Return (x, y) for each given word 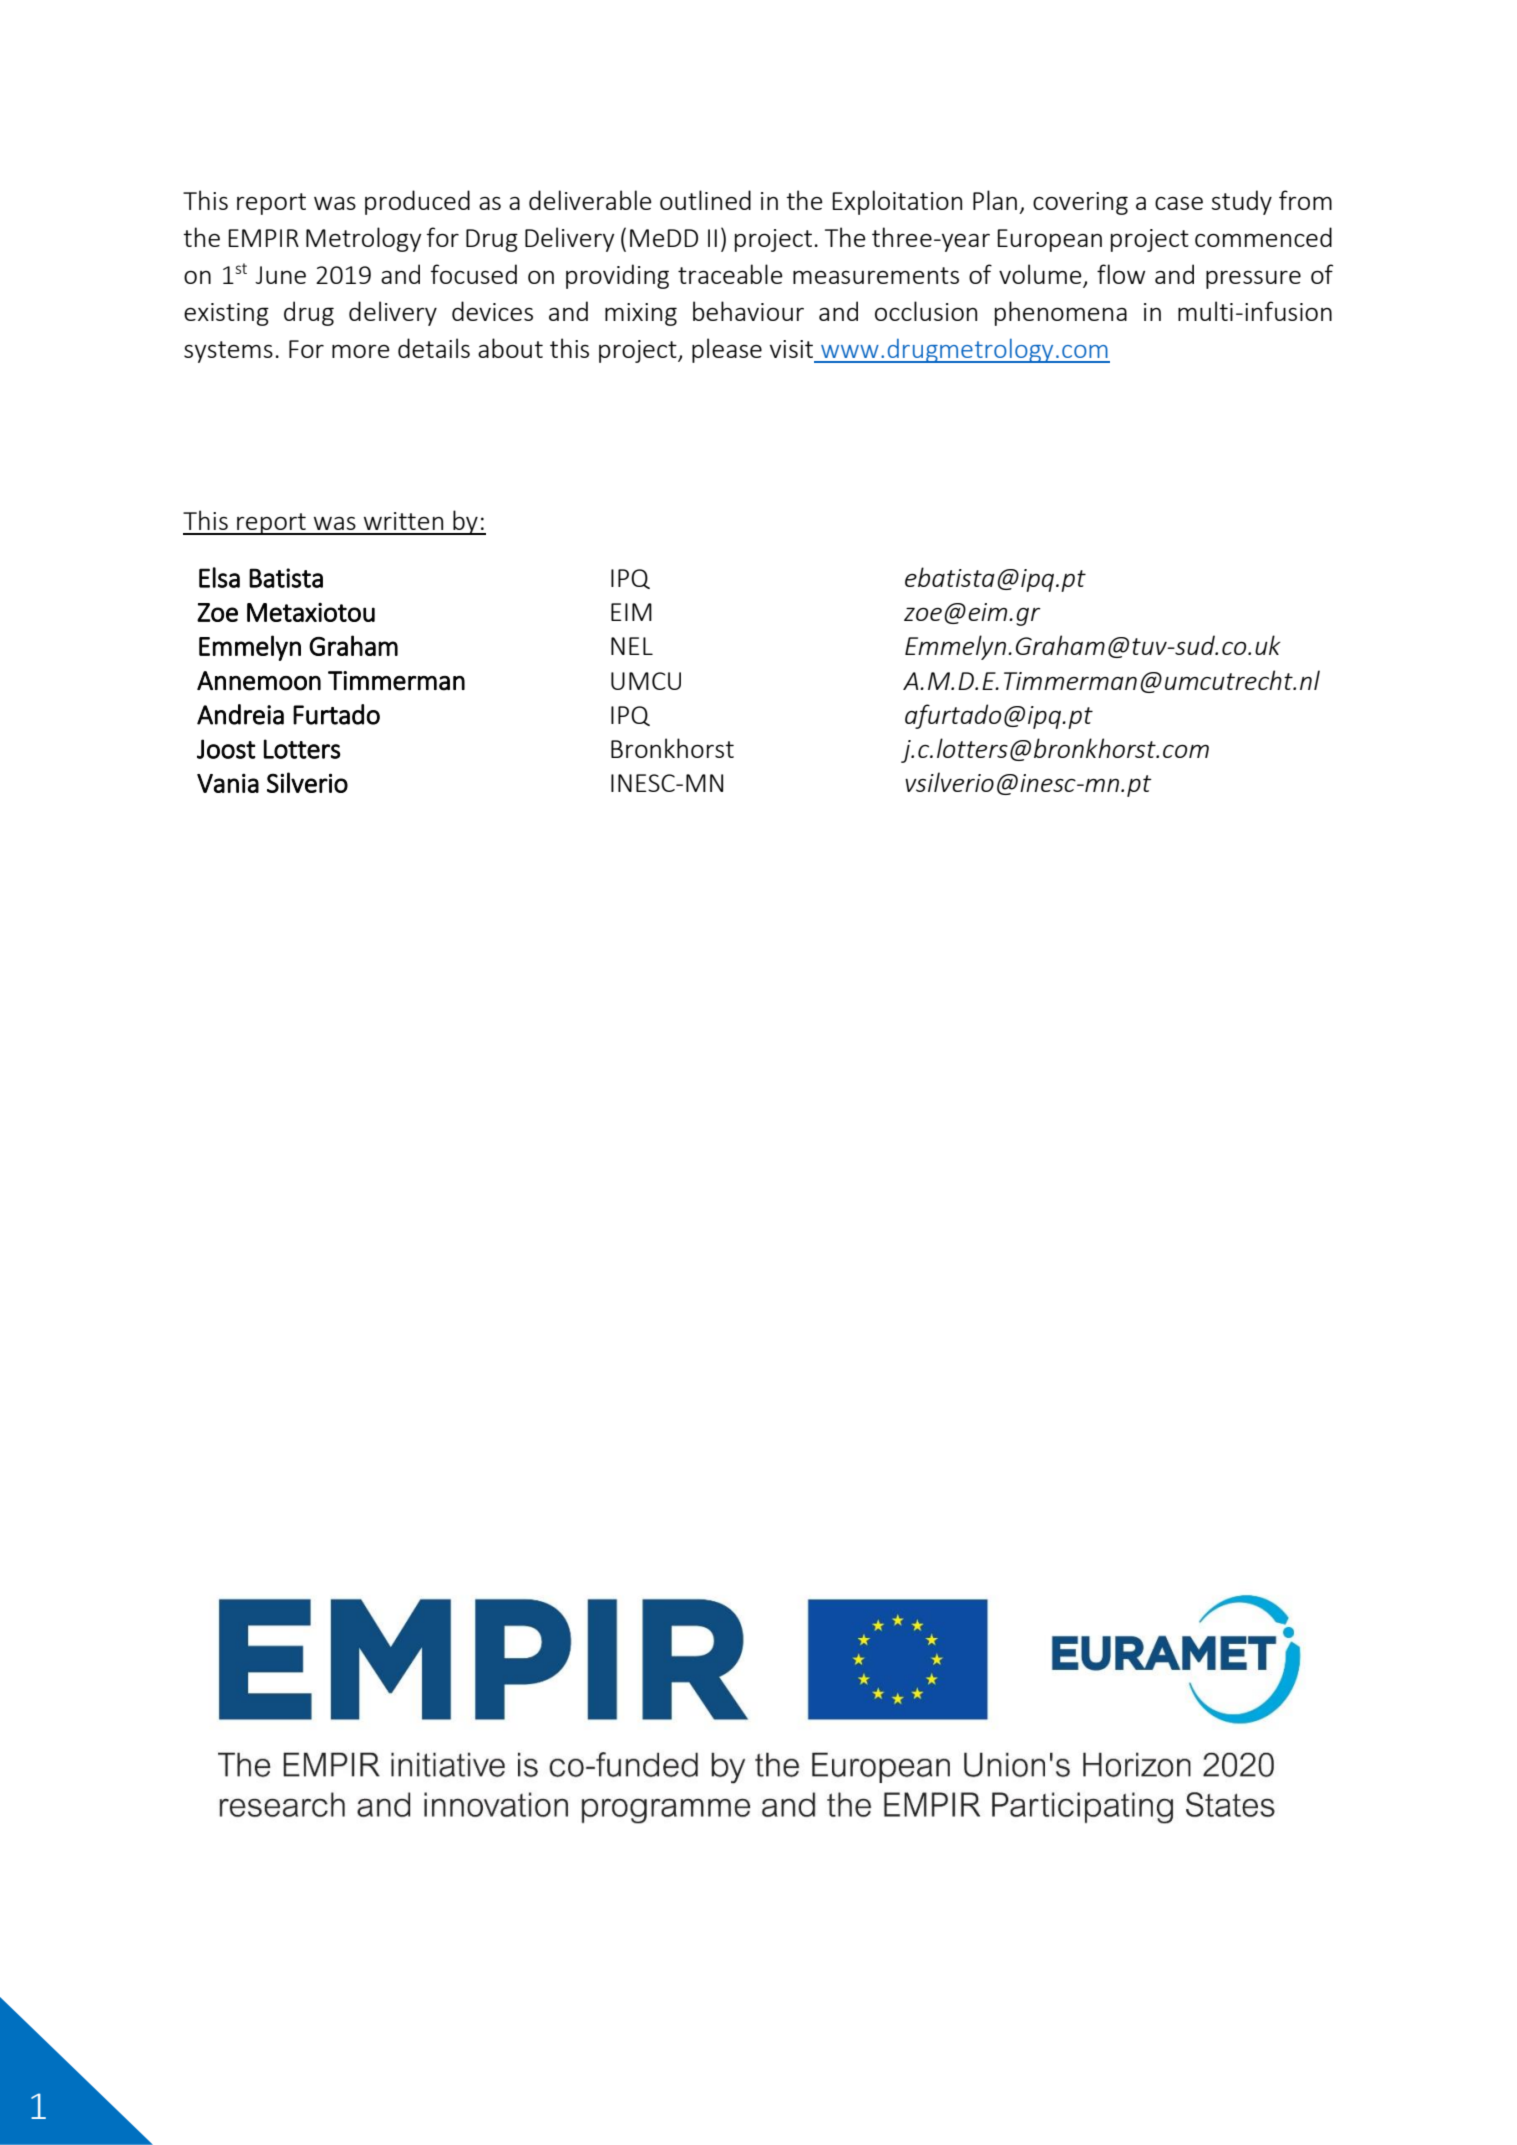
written (403, 521)
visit (791, 349)
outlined (705, 200)
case (1179, 203)
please (727, 350)
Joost (226, 749)
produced (417, 202)
